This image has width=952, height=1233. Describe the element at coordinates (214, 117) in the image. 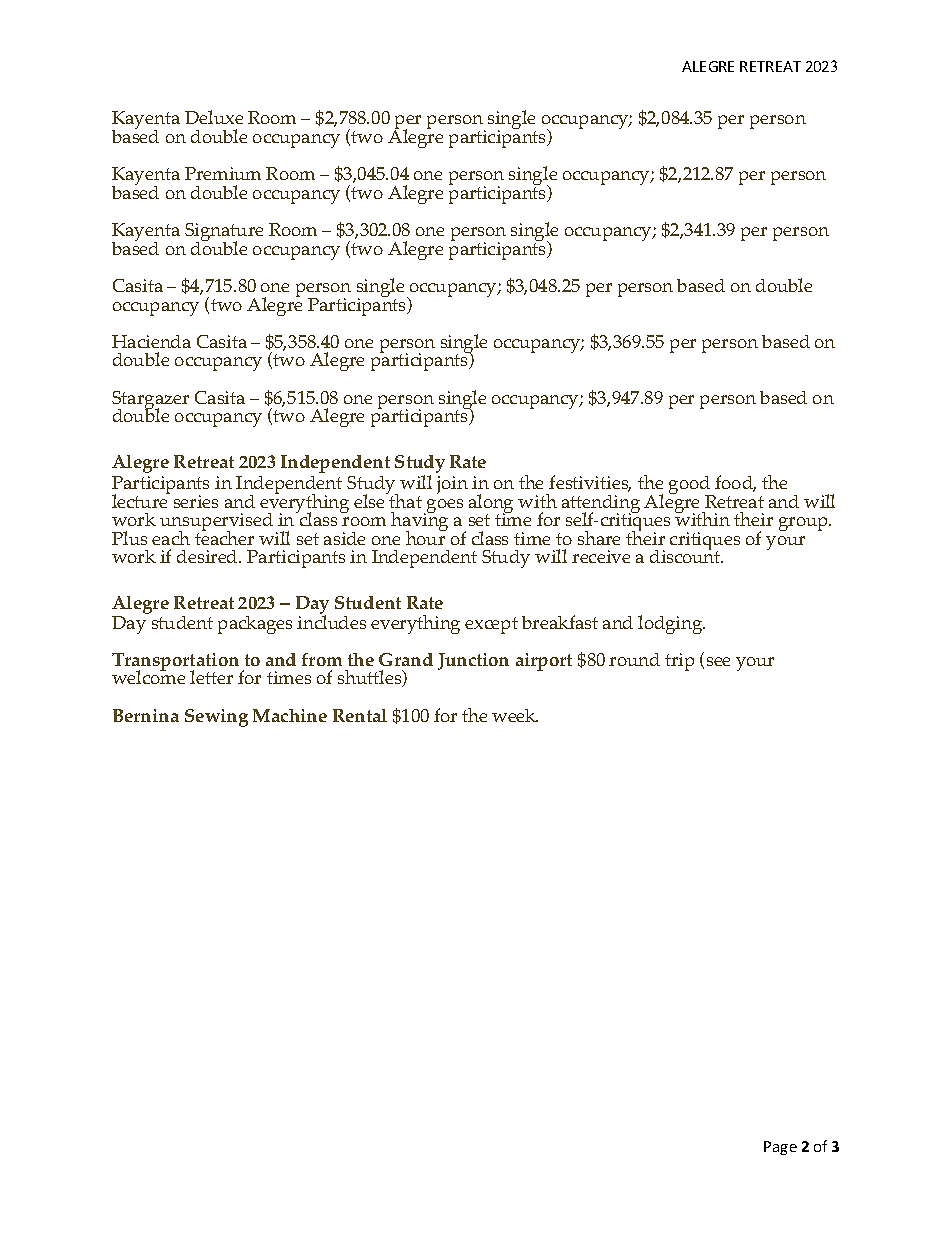

I see `Deluxe` at that location.
